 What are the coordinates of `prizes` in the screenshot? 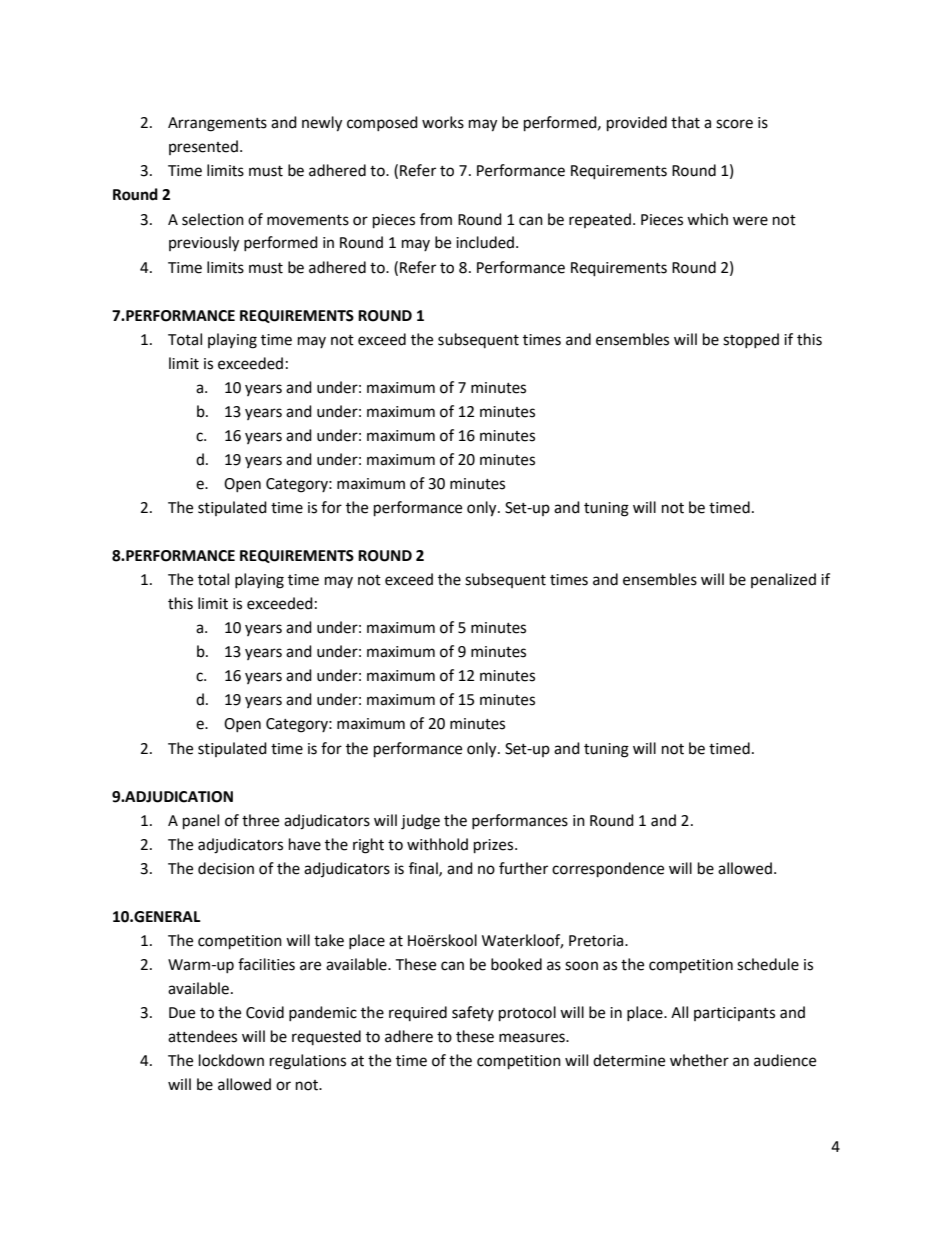 It's located at (495, 846).
